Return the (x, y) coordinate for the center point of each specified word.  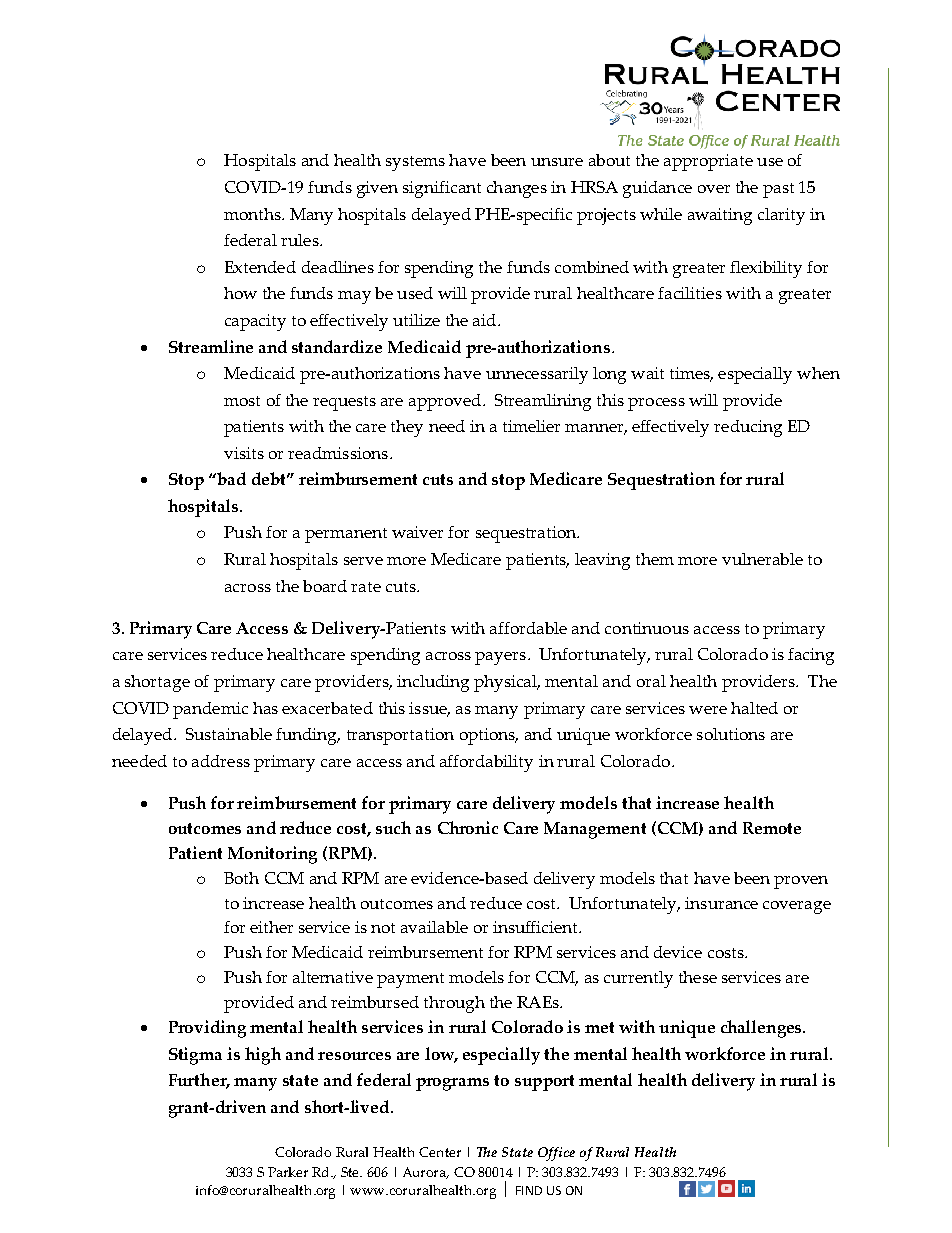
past (778, 190)
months (253, 214)
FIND (529, 1190)
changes (517, 189)
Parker (288, 1172)
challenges (762, 1029)
